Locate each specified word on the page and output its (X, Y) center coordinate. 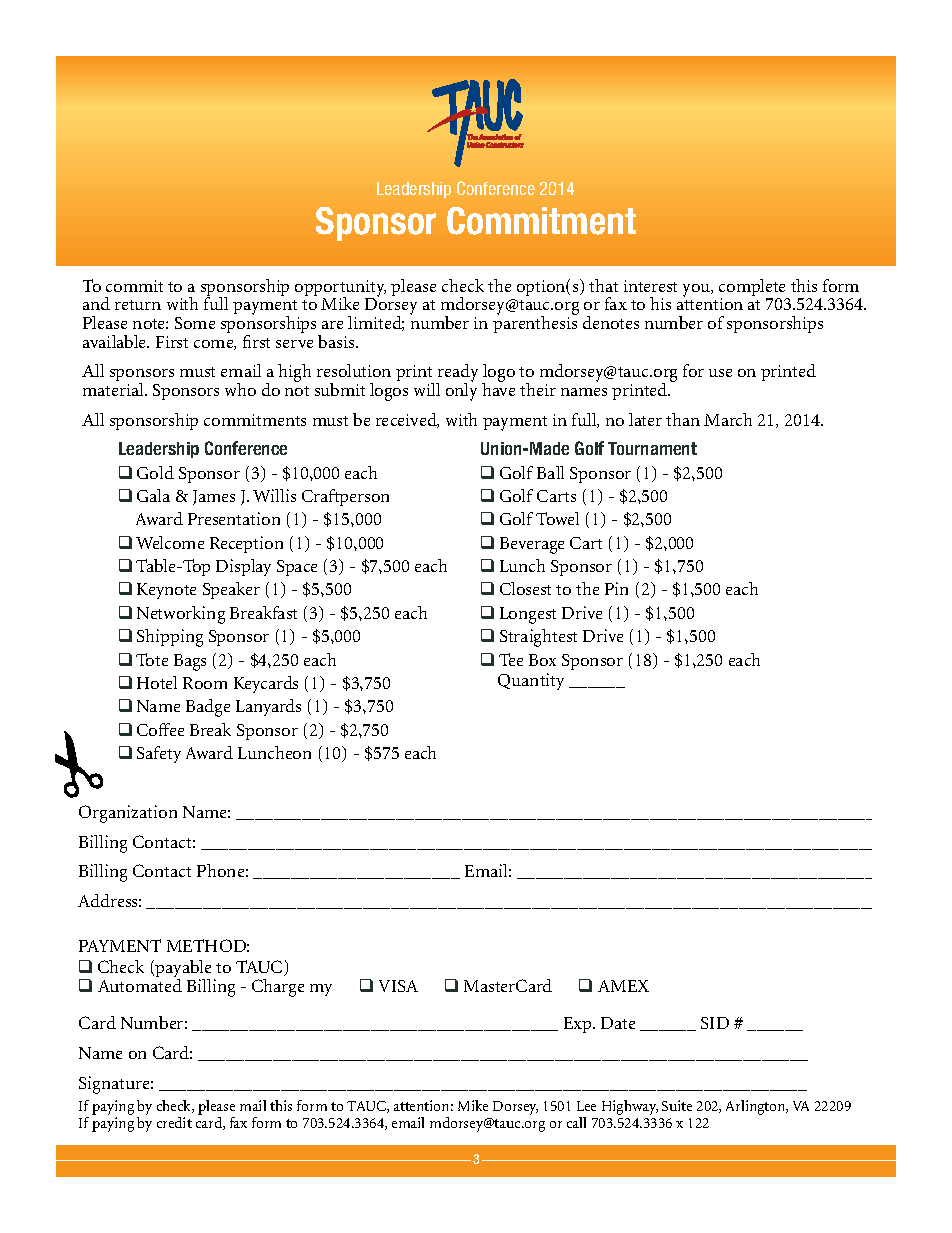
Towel (557, 518)
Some (195, 323)
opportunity (340, 290)
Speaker (231, 590)
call (576, 1122)
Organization (128, 814)
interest (650, 286)
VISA (398, 986)
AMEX (623, 986)
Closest (525, 588)
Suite (677, 1105)
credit (174, 1122)
